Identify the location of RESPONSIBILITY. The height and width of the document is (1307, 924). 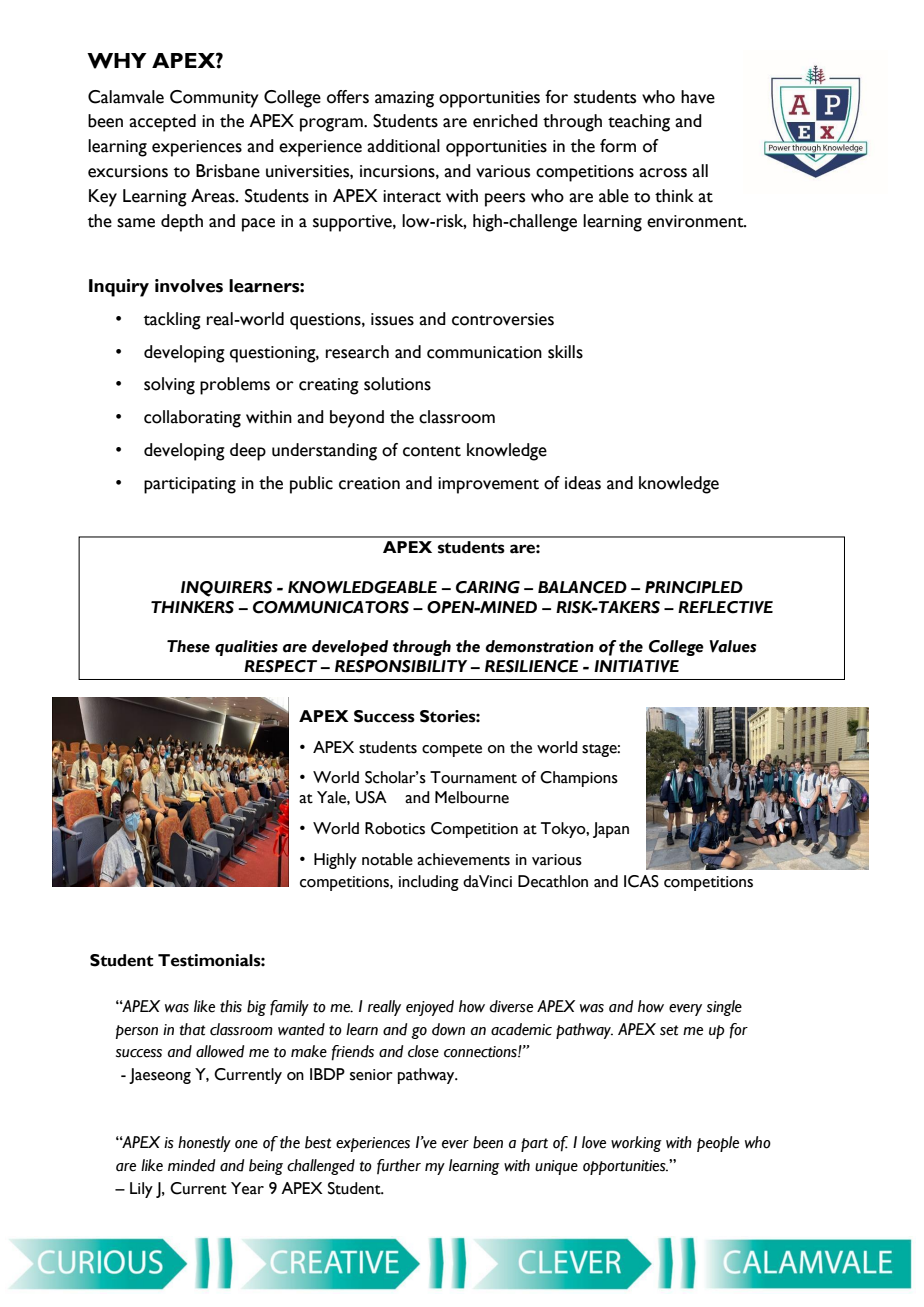
(401, 666).
